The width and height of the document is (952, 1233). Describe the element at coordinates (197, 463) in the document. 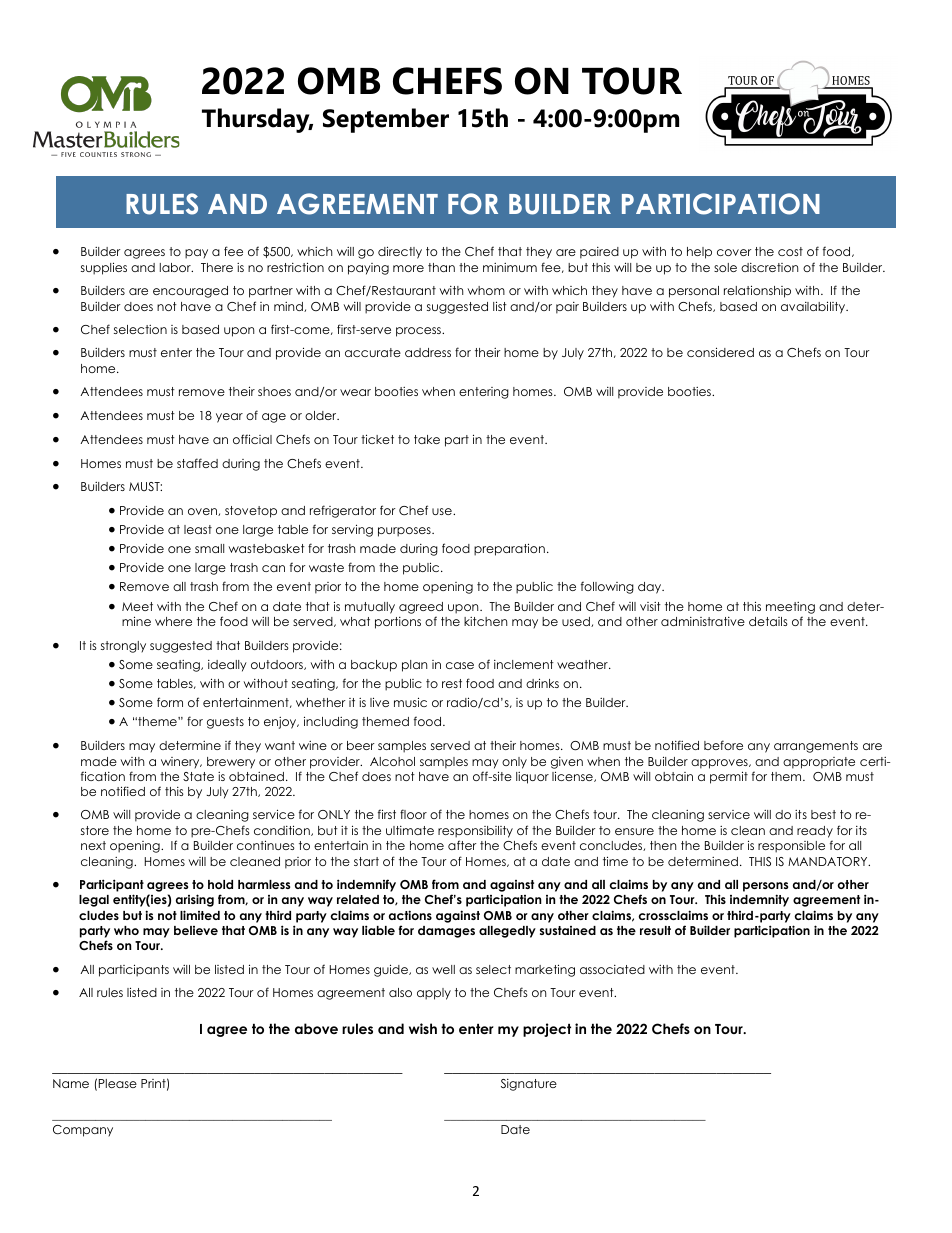

I see `staffed` at that location.
